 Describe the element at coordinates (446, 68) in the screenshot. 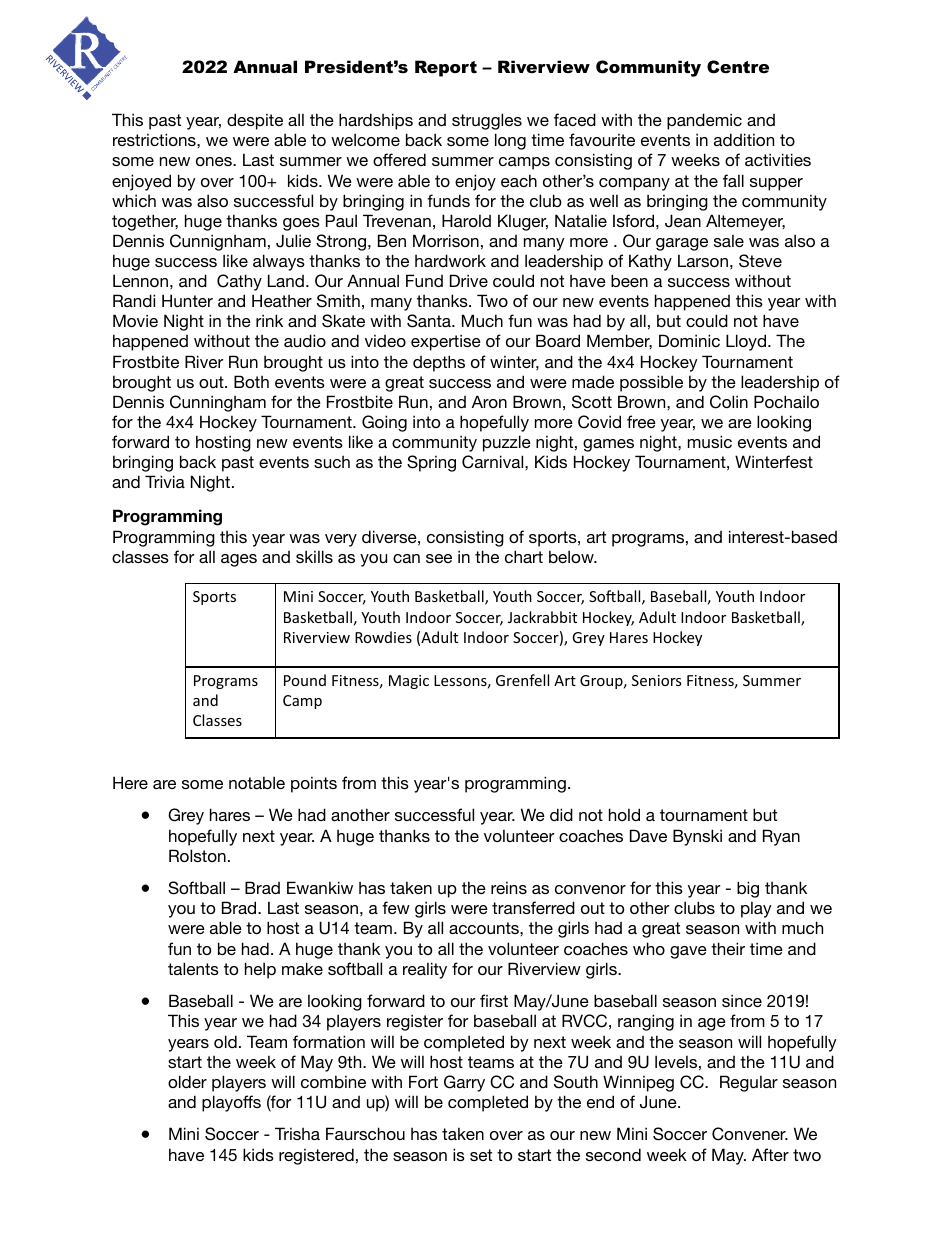

I see `Report` at that location.
